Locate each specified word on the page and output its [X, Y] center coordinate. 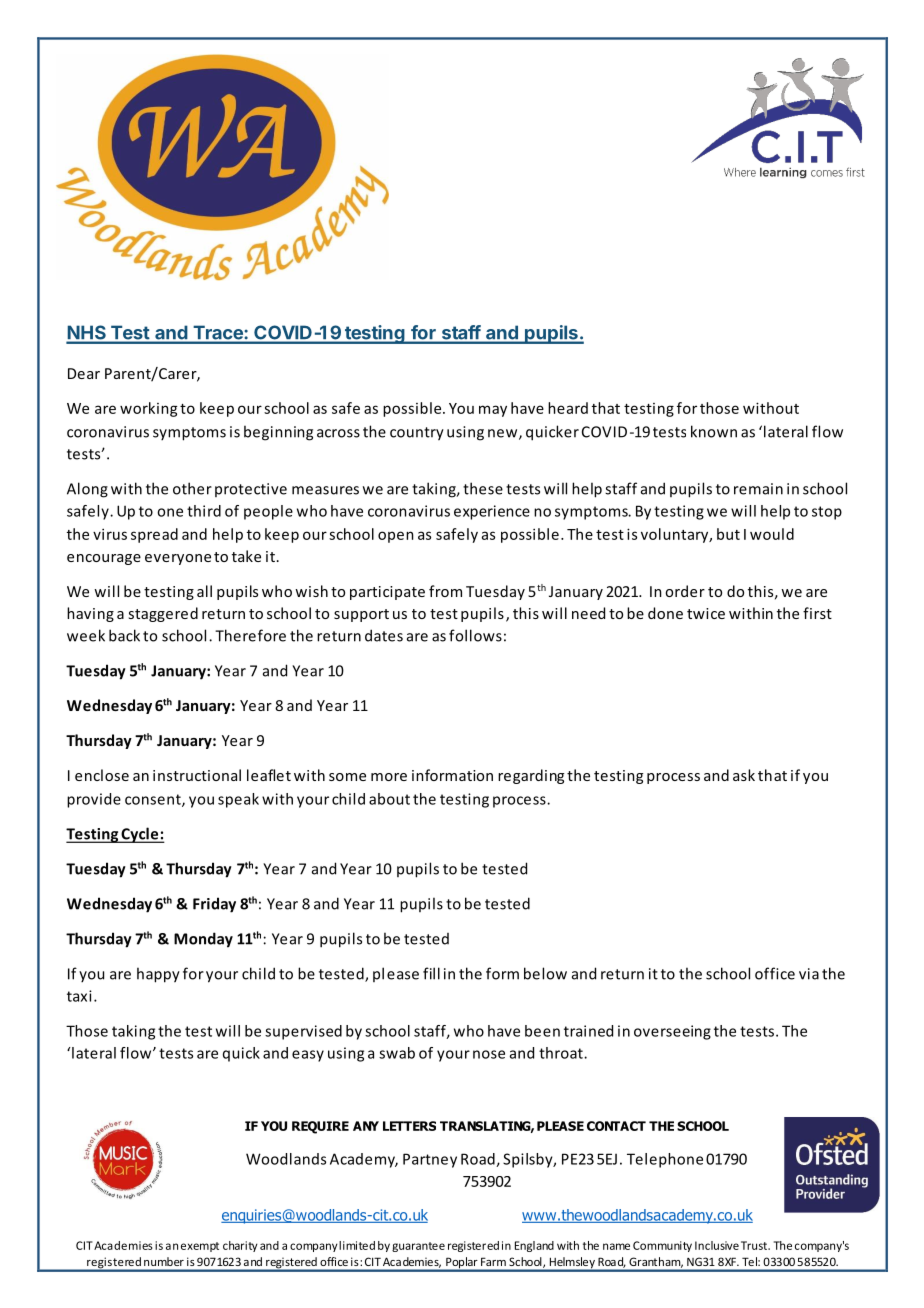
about [389, 799]
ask [744, 775]
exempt [200, 1247]
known [714, 431]
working [149, 409]
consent [154, 800]
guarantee [418, 1247]
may [493, 411]
